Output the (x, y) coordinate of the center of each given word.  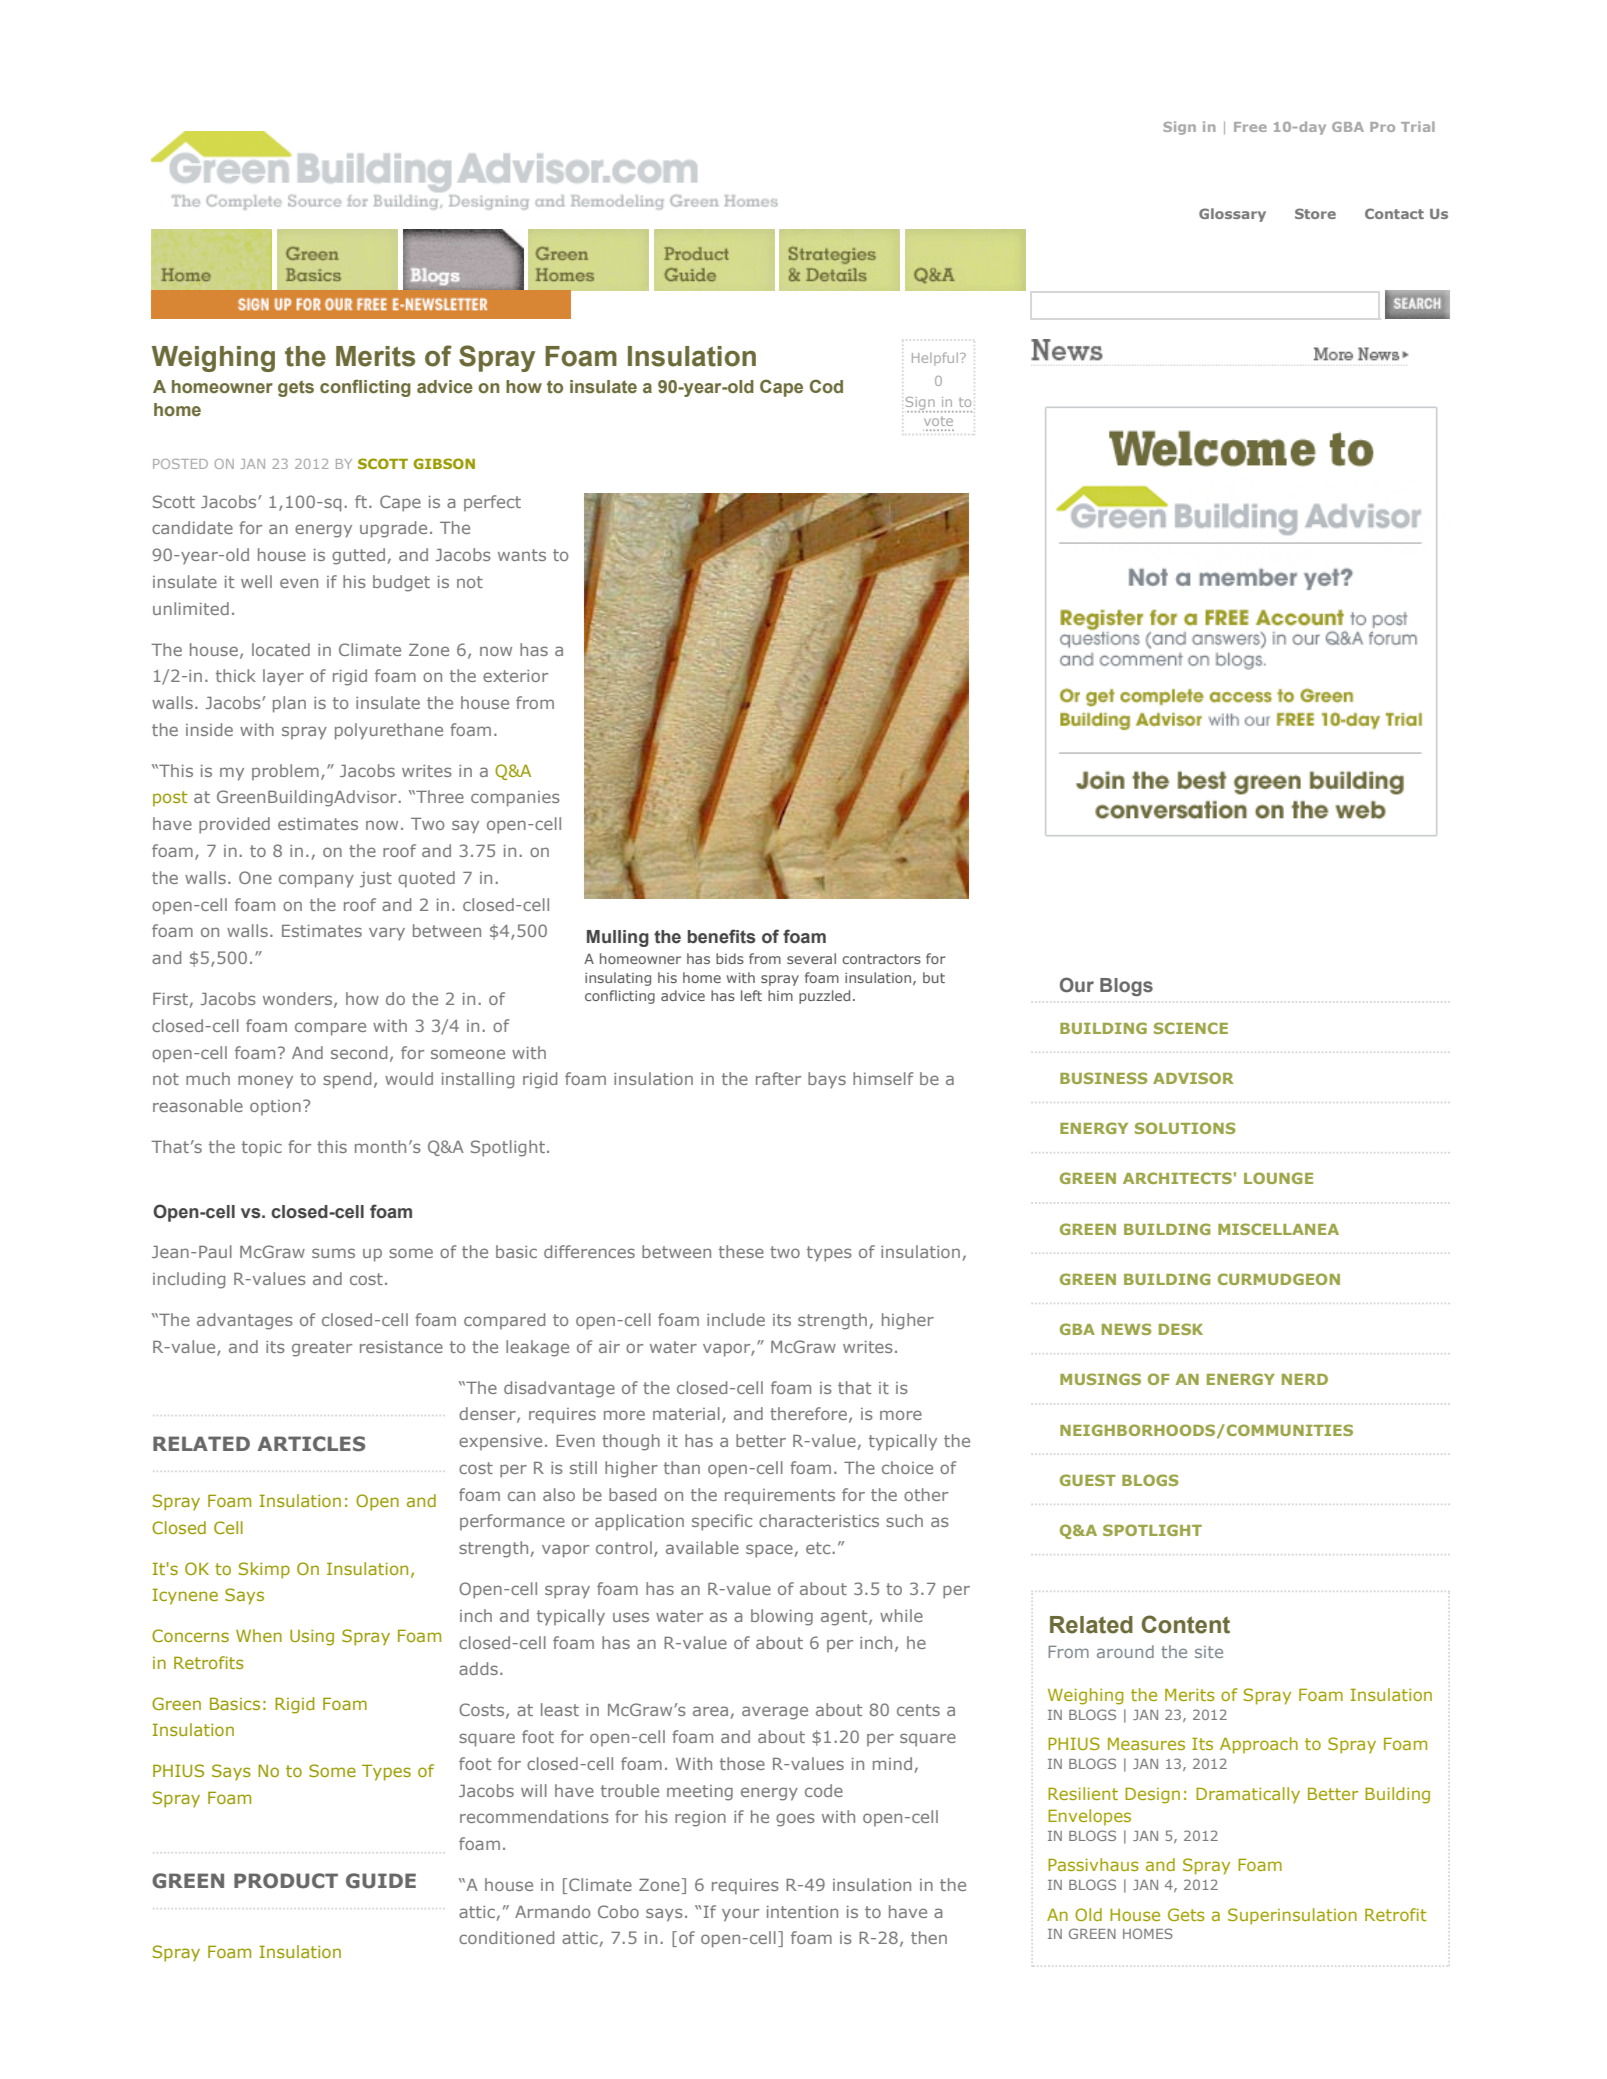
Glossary (1232, 215)
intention (802, 1912)
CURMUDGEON (1279, 1279)
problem (285, 772)
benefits (721, 936)
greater (322, 1349)
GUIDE (381, 1881)
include (736, 1319)
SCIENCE (1191, 1028)
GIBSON (444, 463)
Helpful (935, 359)
